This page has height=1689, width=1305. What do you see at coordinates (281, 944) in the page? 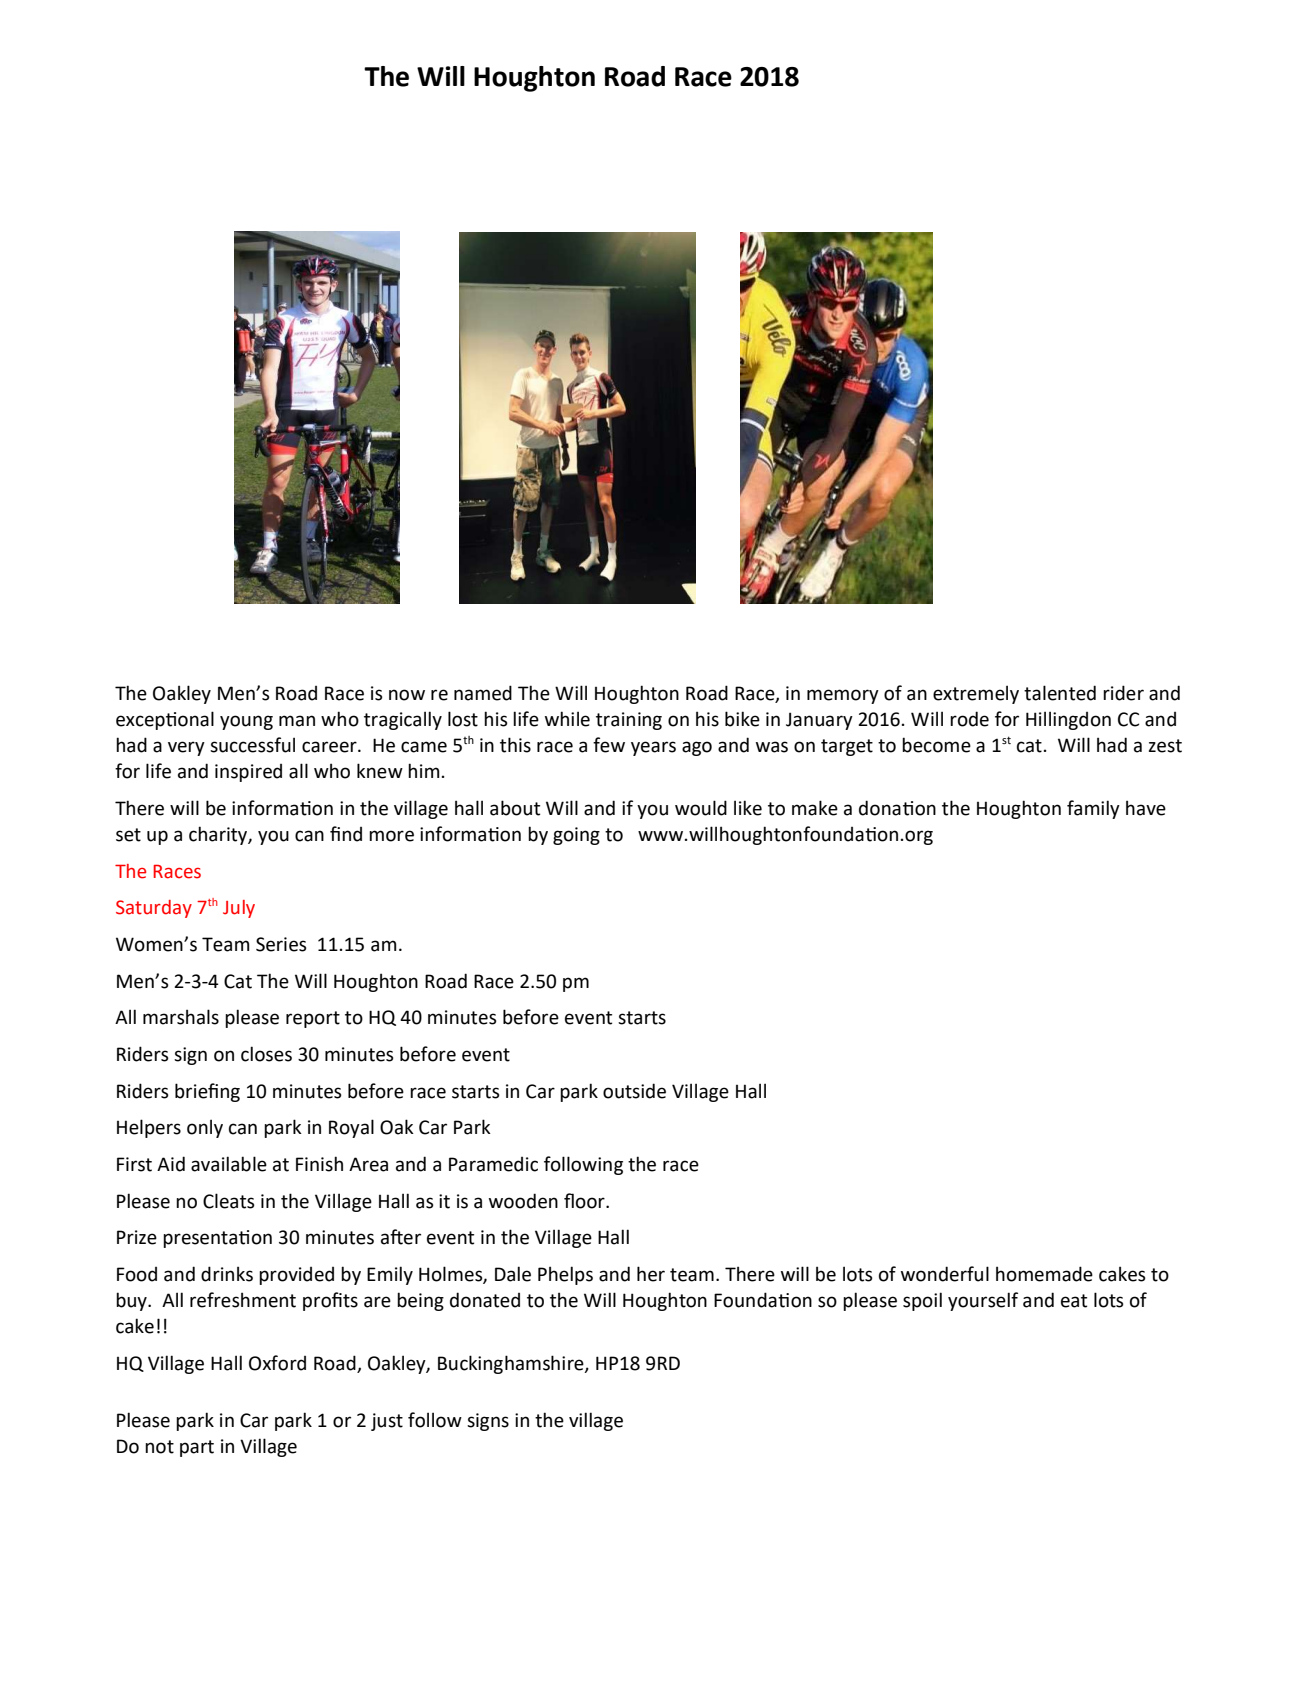
I see `Series` at bounding box center [281, 944].
